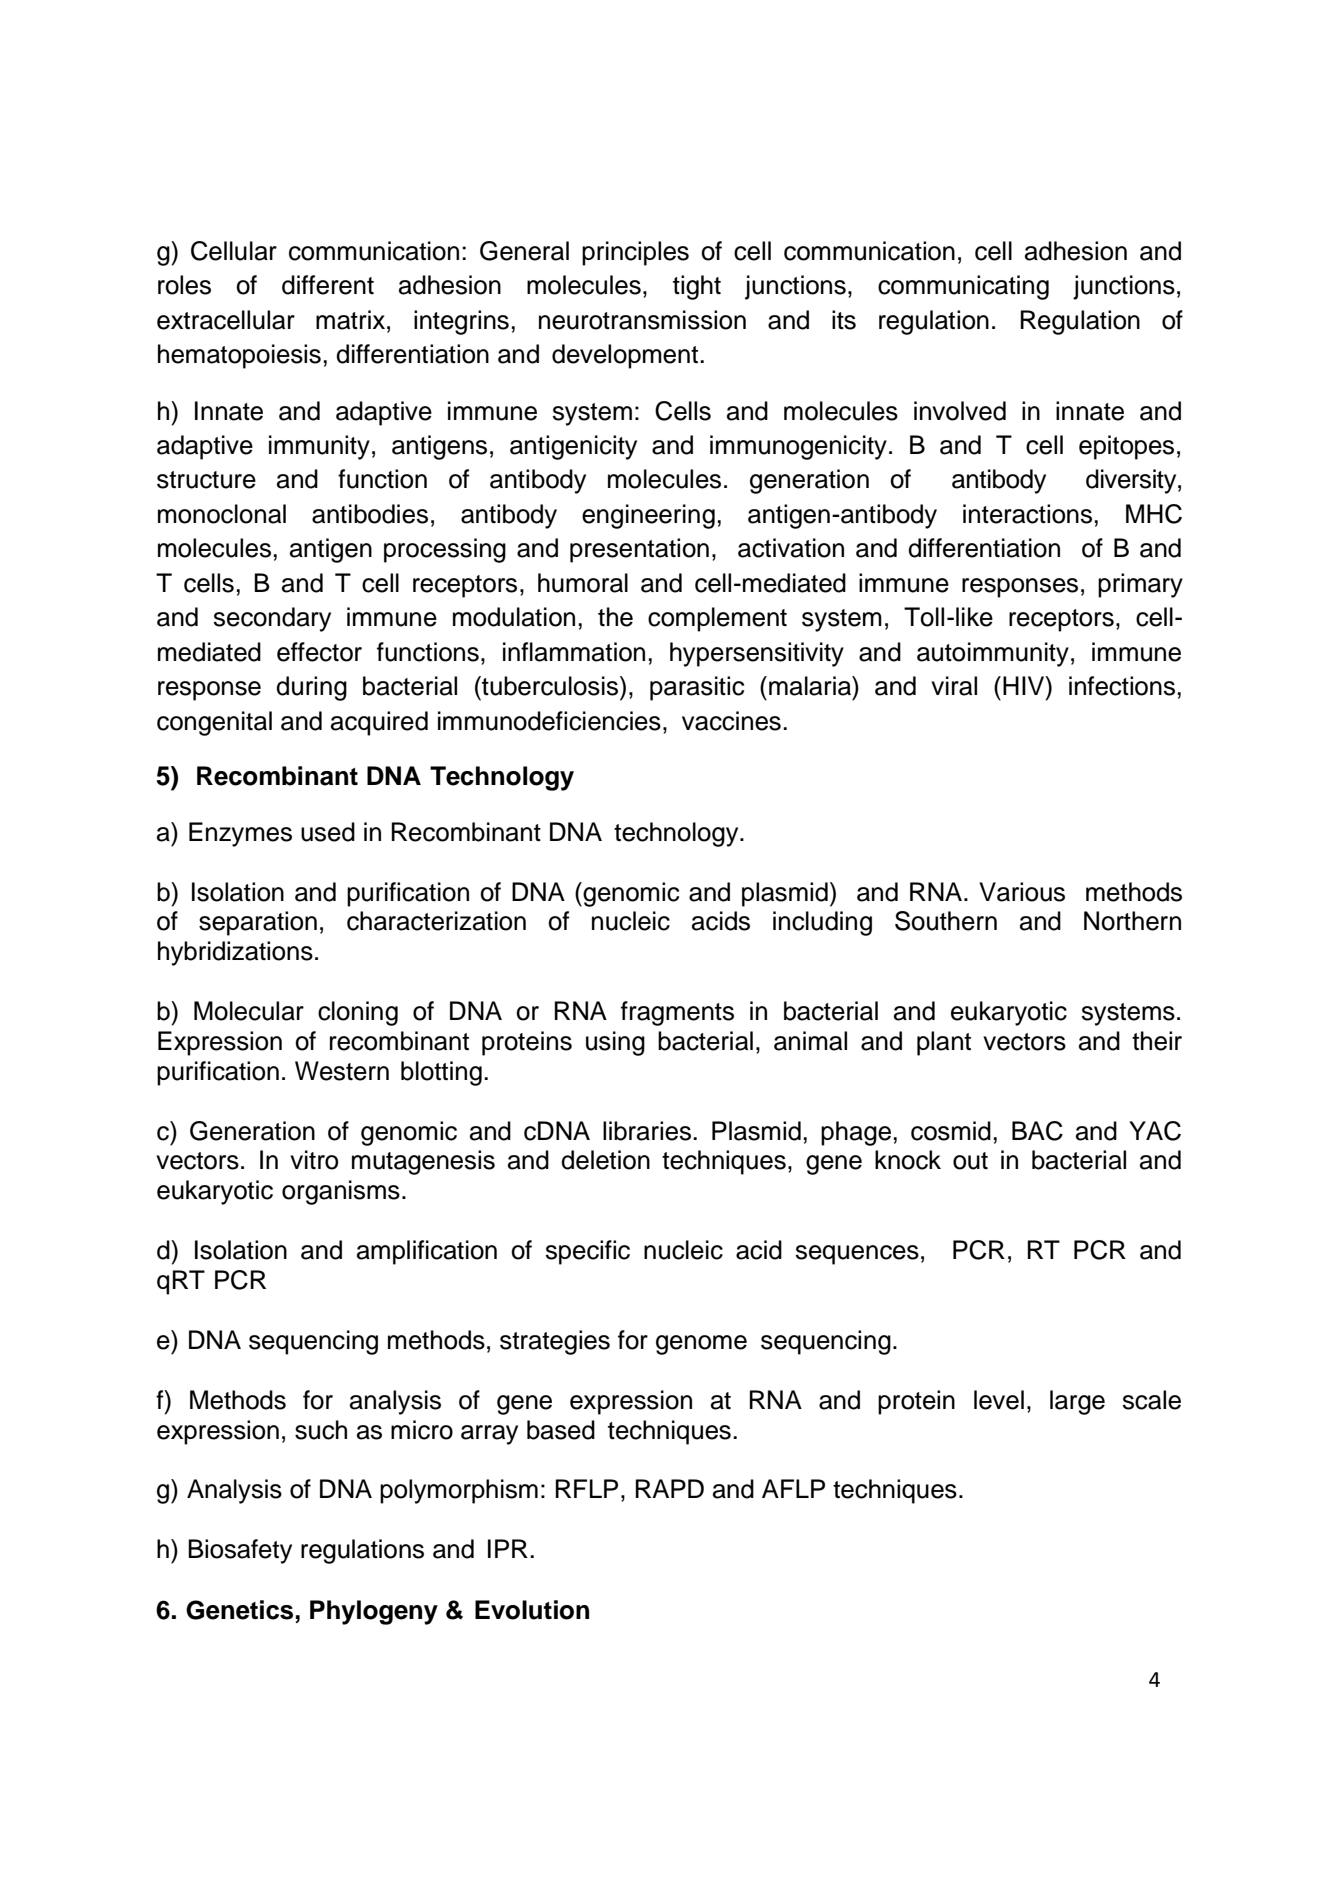 This screenshot has height=1881, width=1332. Describe the element at coordinates (240, 1551) in the screenshot. I see `Biosafety` at that location.
